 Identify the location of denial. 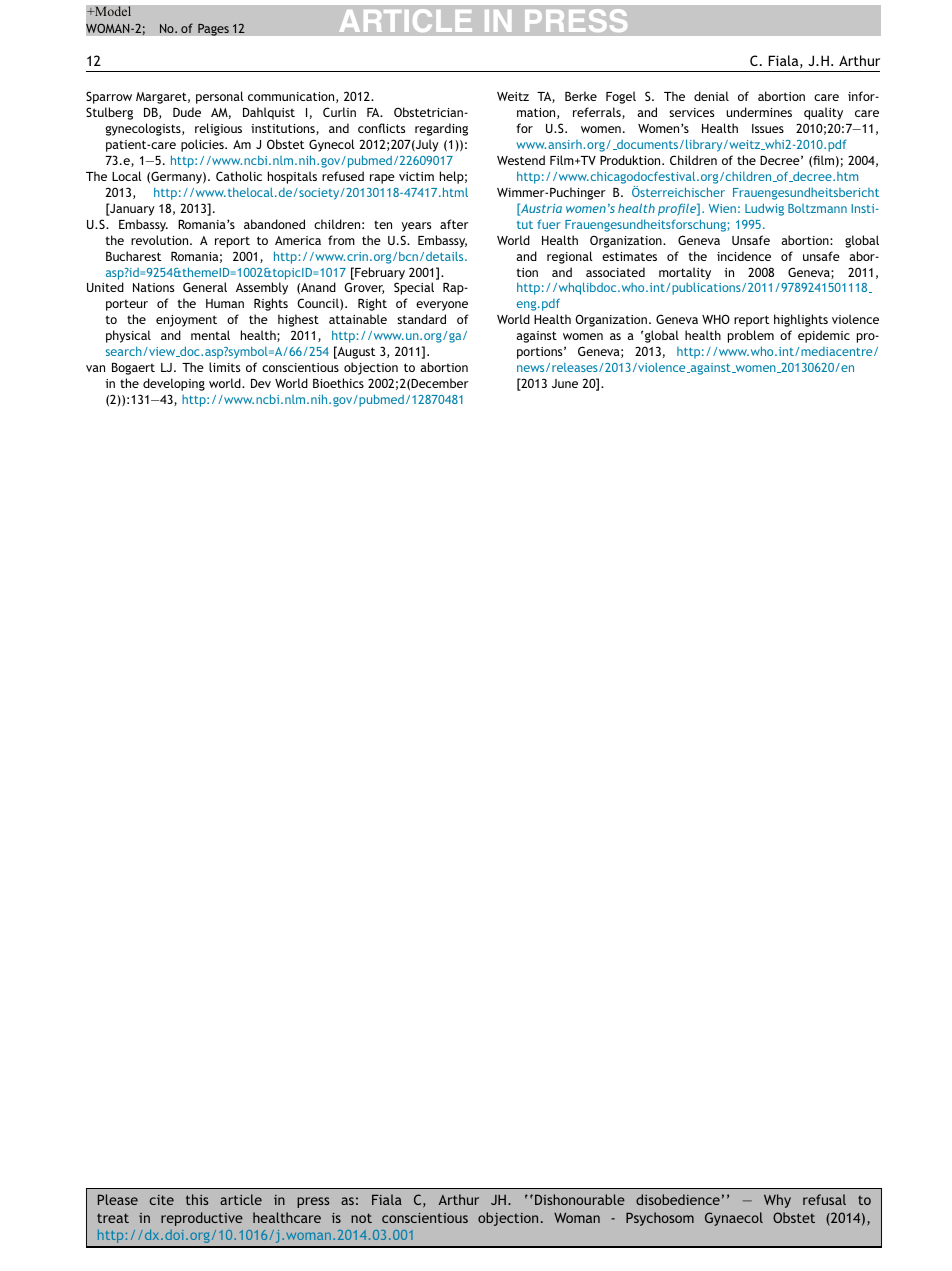
(711, 96).
